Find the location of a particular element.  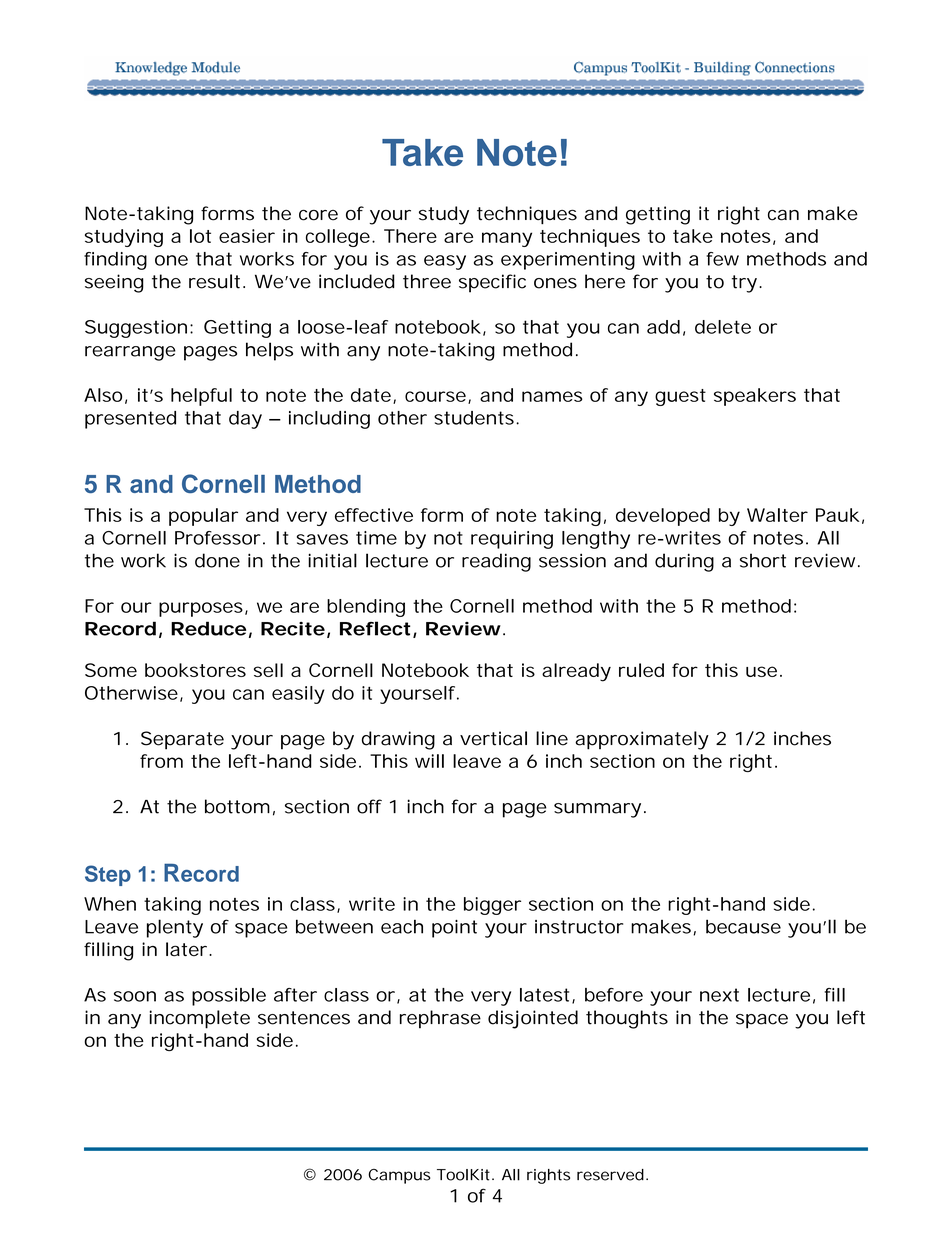

incomplete is located at coordinates (200, 1019).
